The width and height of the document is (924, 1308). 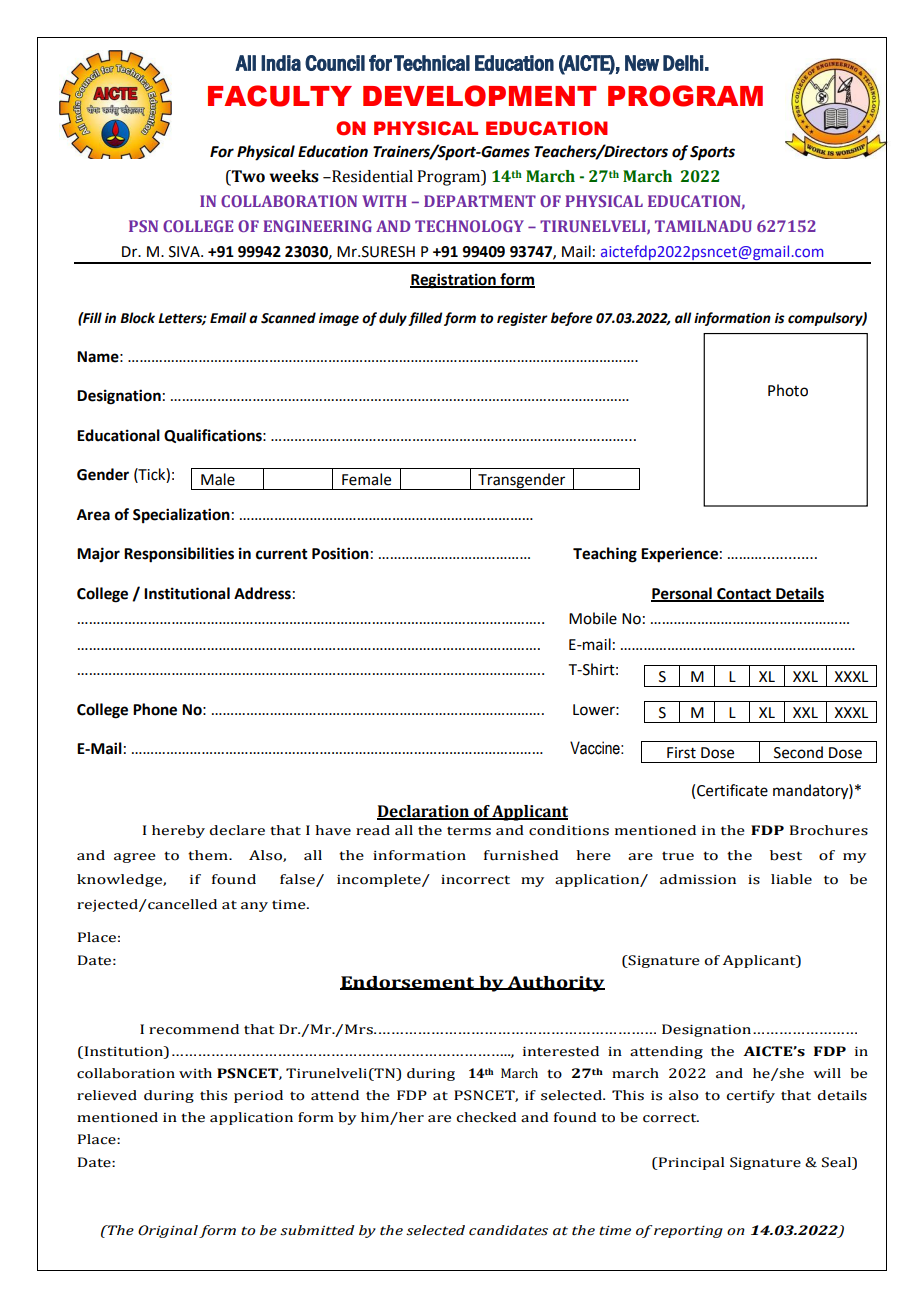 I want to click on FACULTY, so click(x=280, y=96).
